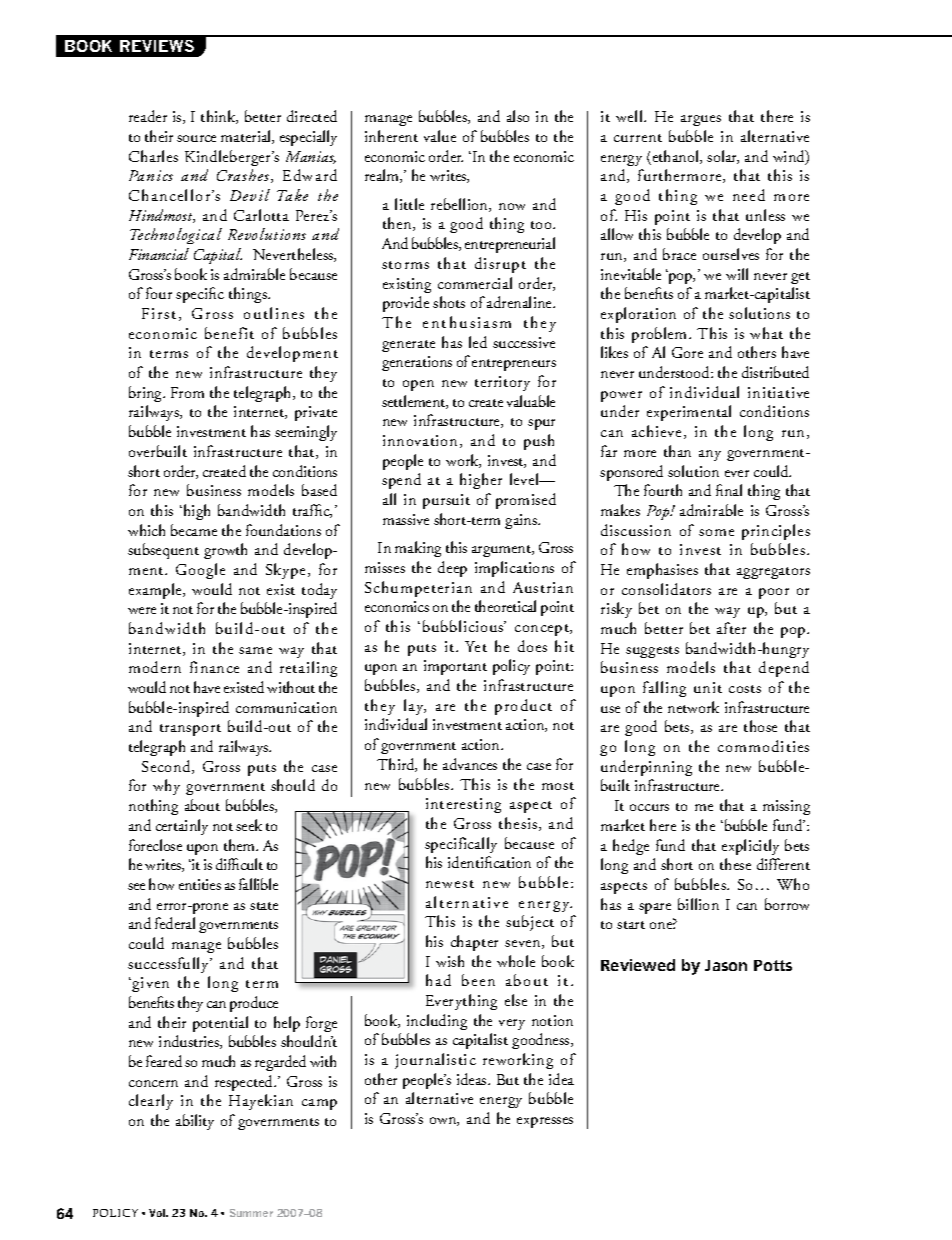  I want to click on will, so click(737, 274).
